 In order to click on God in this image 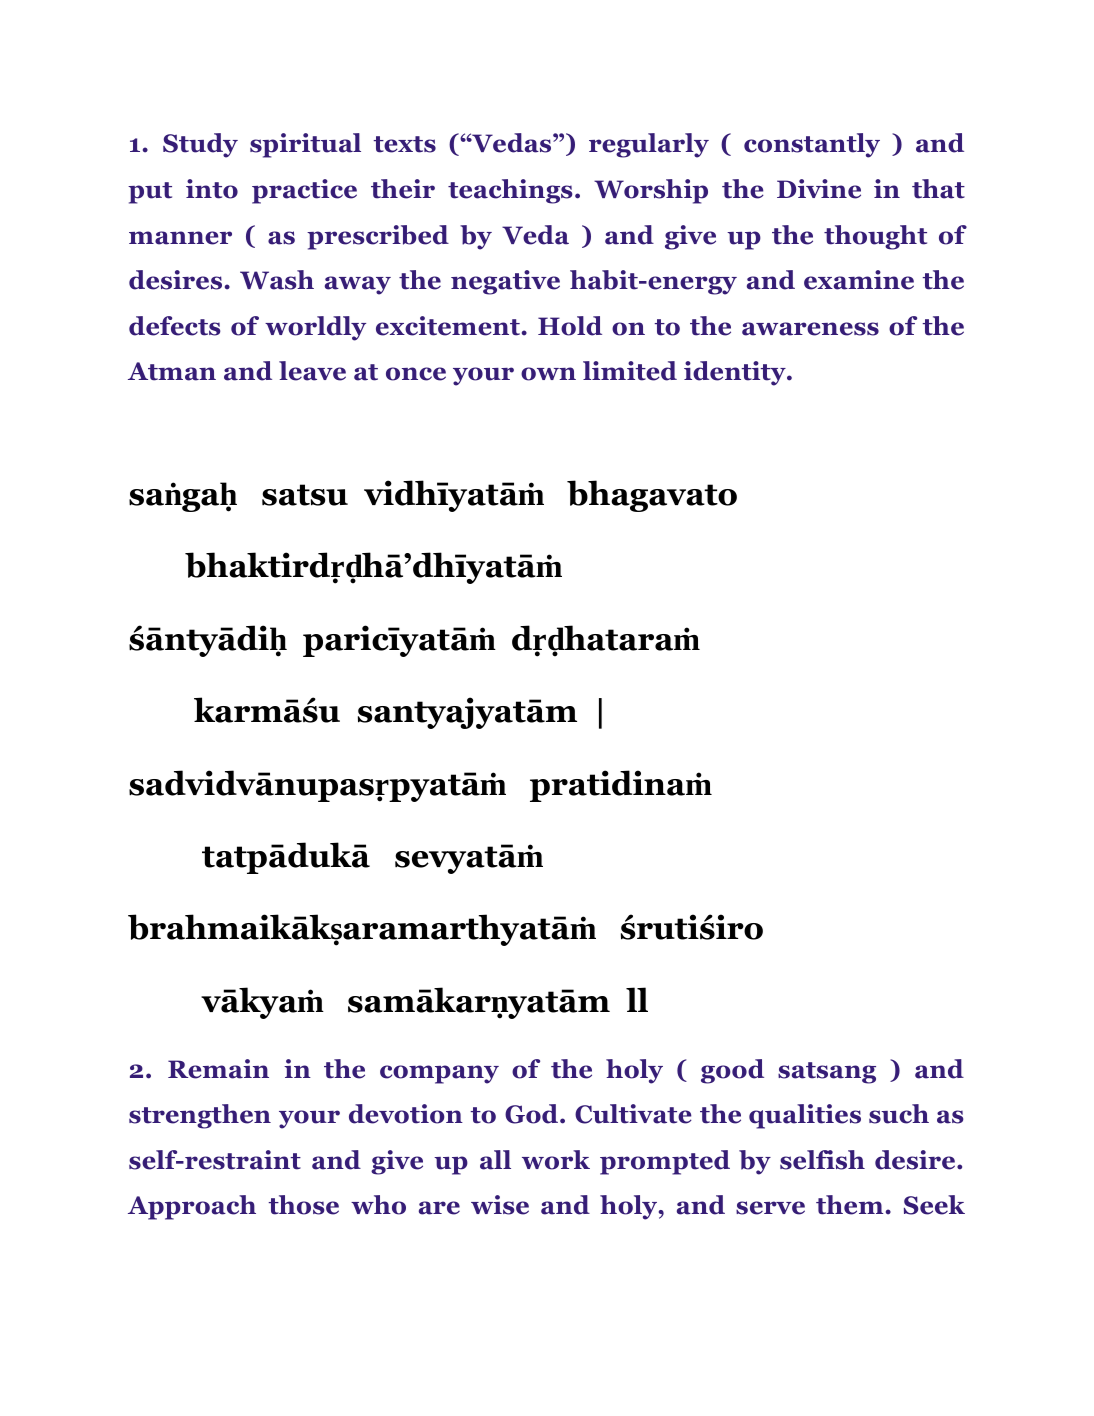, I will do `click(533, 1114)`.
